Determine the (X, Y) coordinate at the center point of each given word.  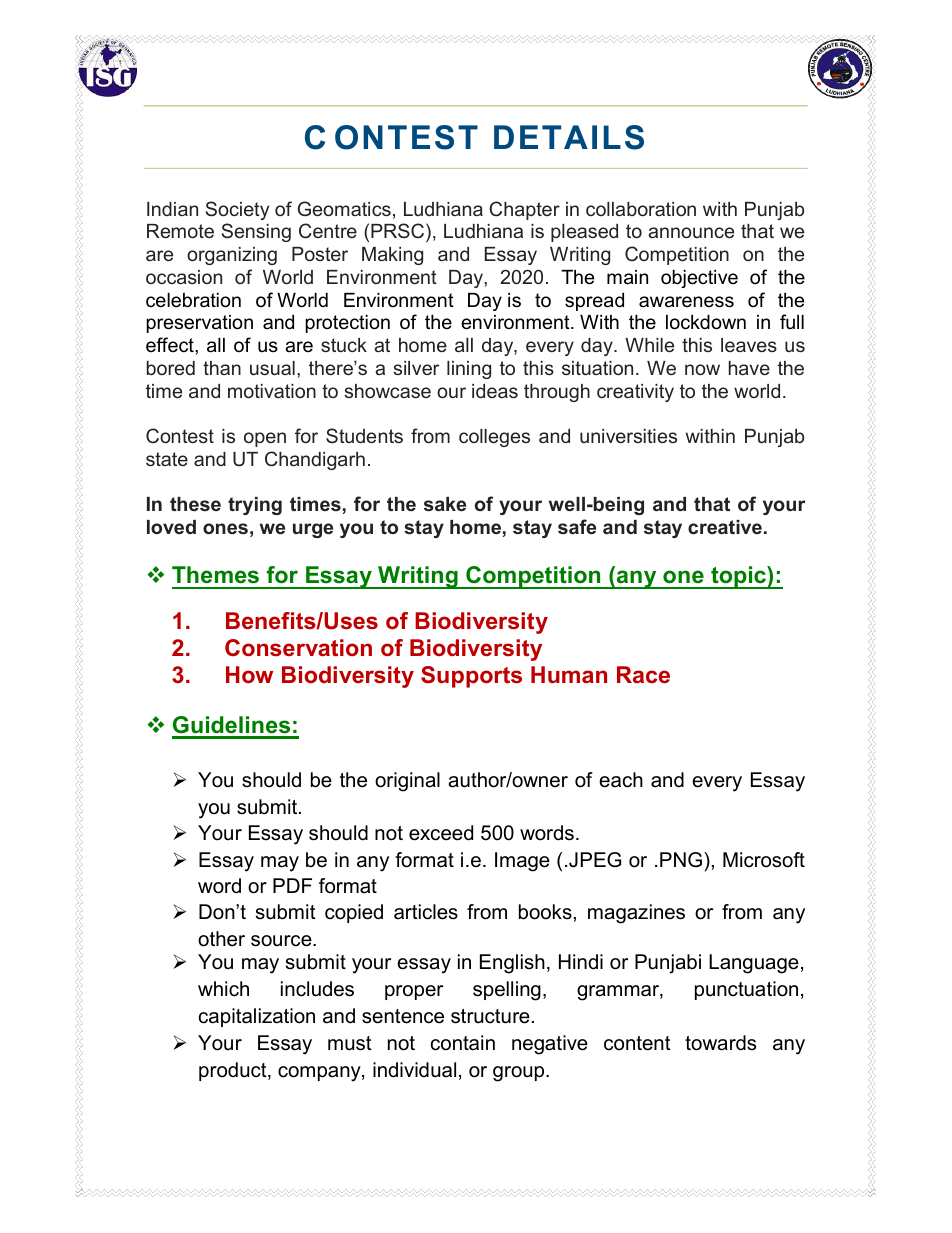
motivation (272, 391)
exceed (441, 833)
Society (237, 210)
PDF (292, 885)
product (234, 1071)
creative (725, 527)
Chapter (524, 210)
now (702, 369)
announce (691, 232)
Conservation (298, 647)
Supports (471, 677)
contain (463, 1043)
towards (720, 1043)
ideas (495, 391)
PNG (681, 860)
